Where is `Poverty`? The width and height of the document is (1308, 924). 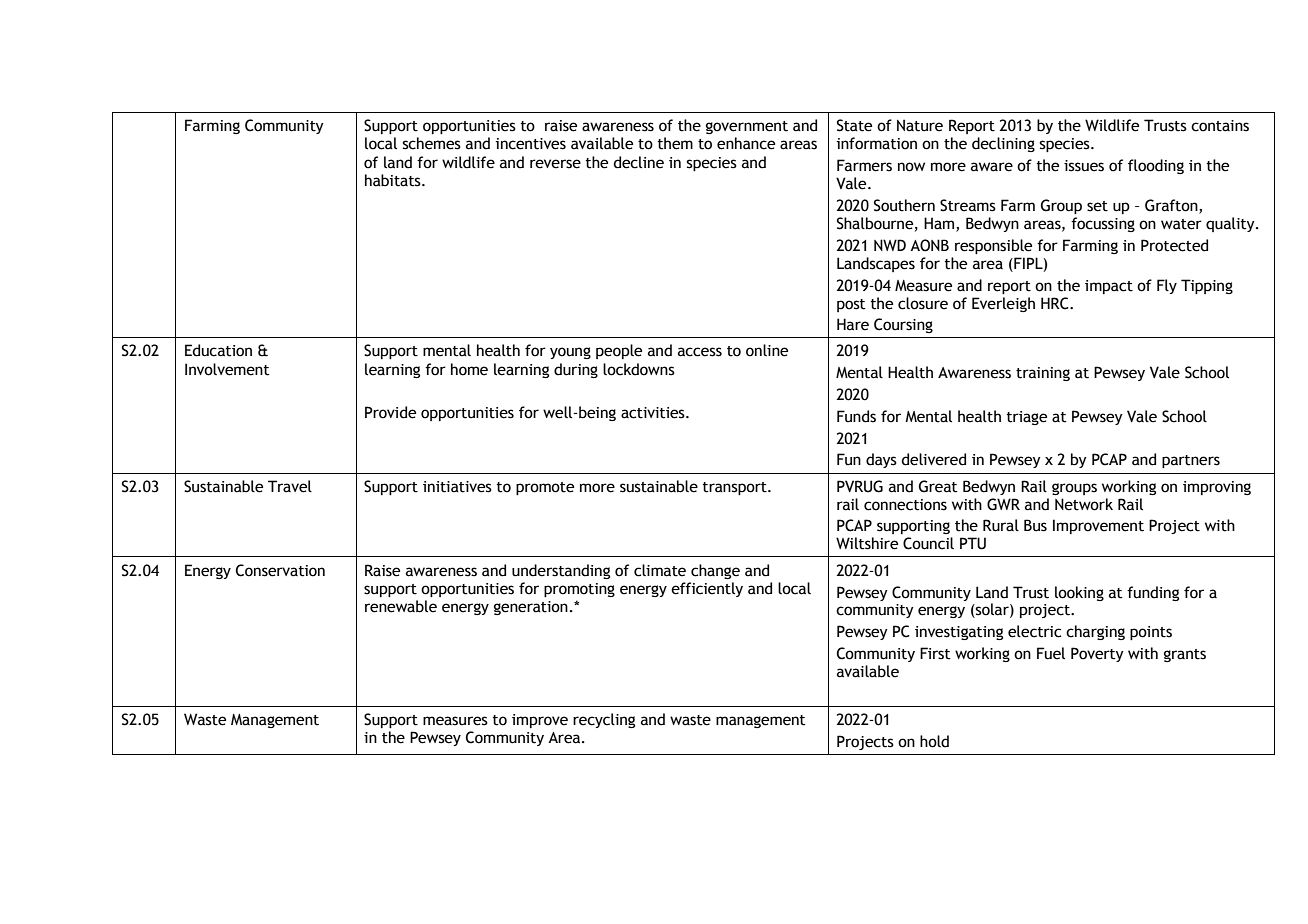 Poverty is located at coordinates (1097, 654).
